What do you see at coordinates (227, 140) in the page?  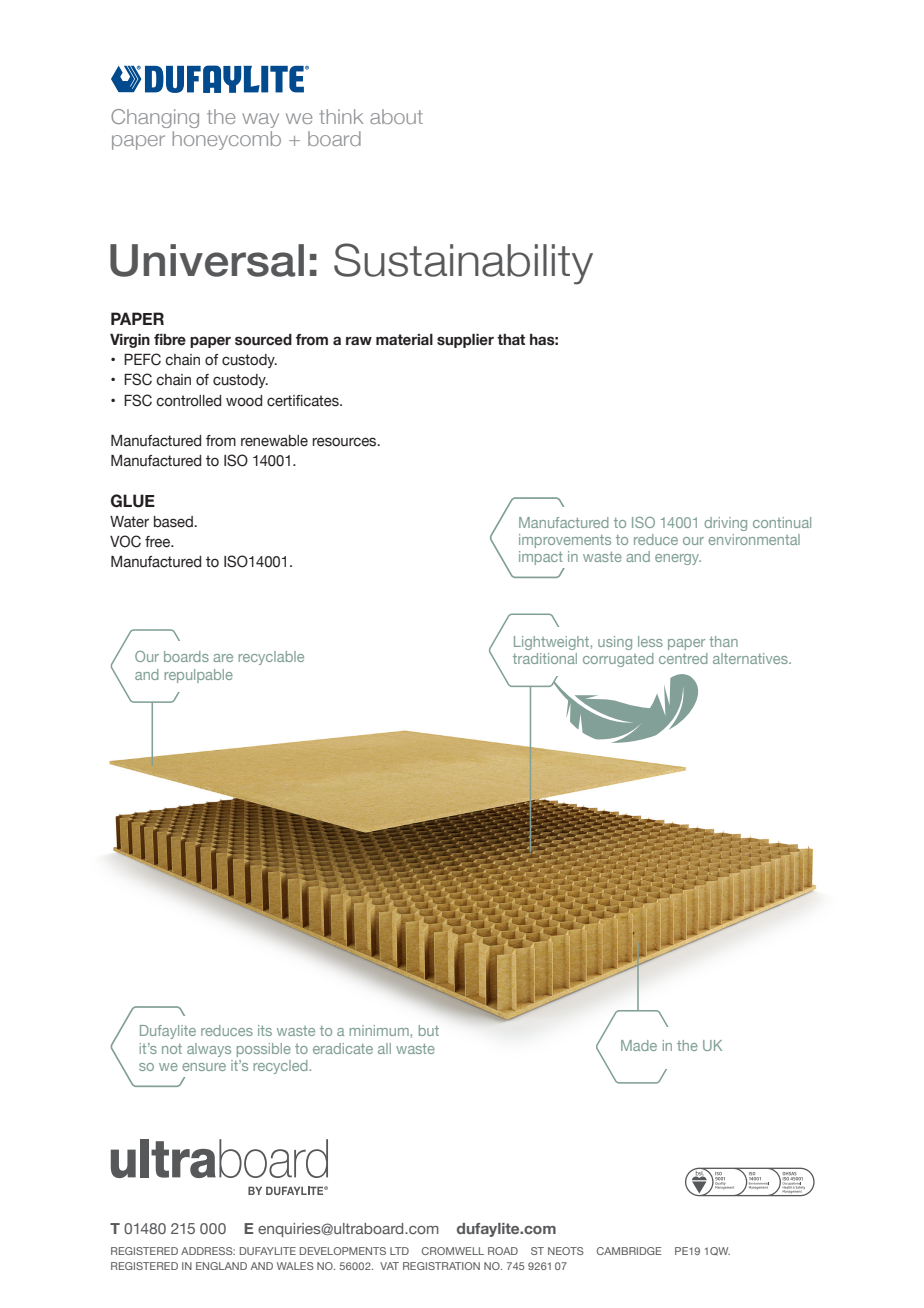 I see `honeycomb` at bounding box center [227, 140].
